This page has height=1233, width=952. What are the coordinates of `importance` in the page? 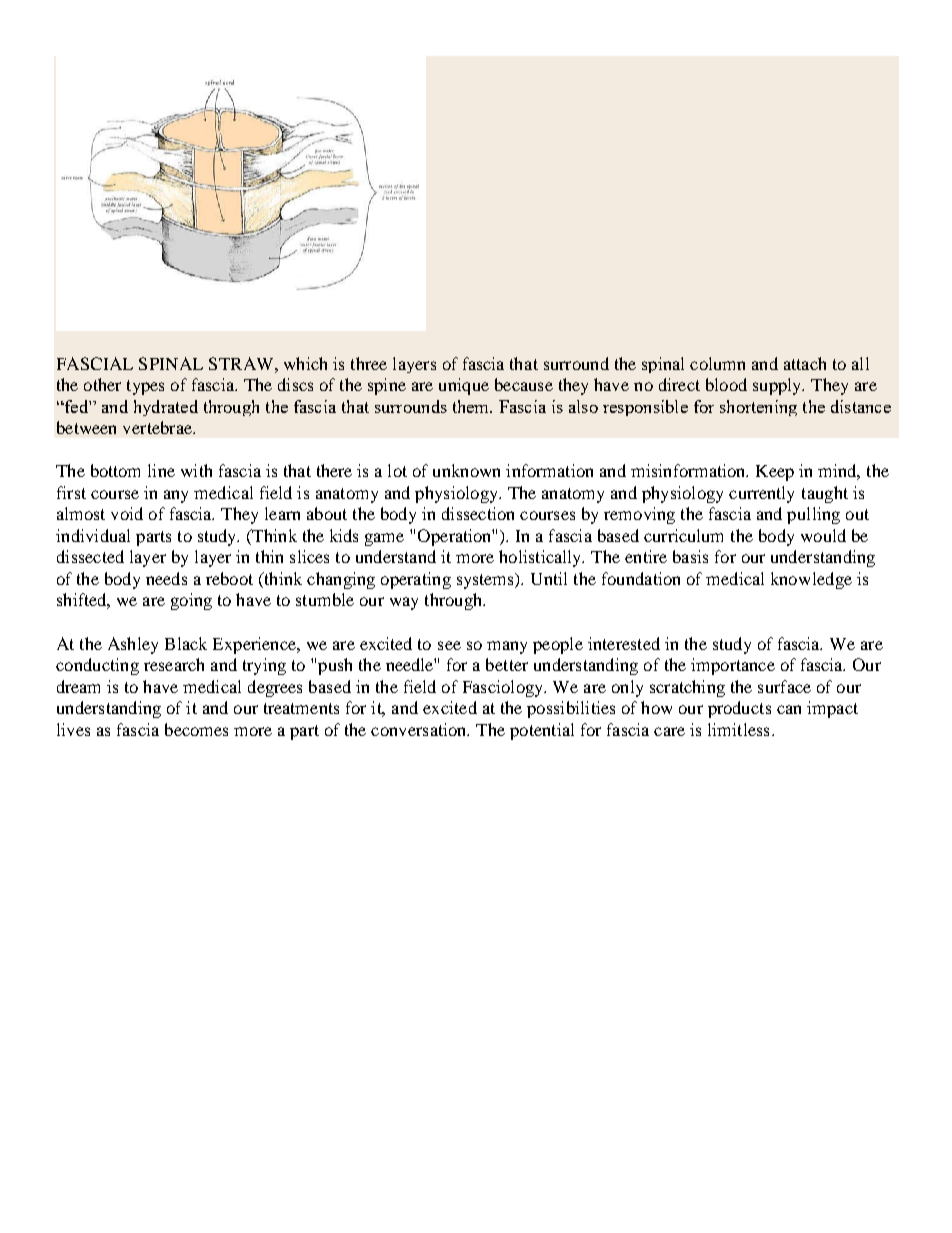 It's located at (733, 666).
